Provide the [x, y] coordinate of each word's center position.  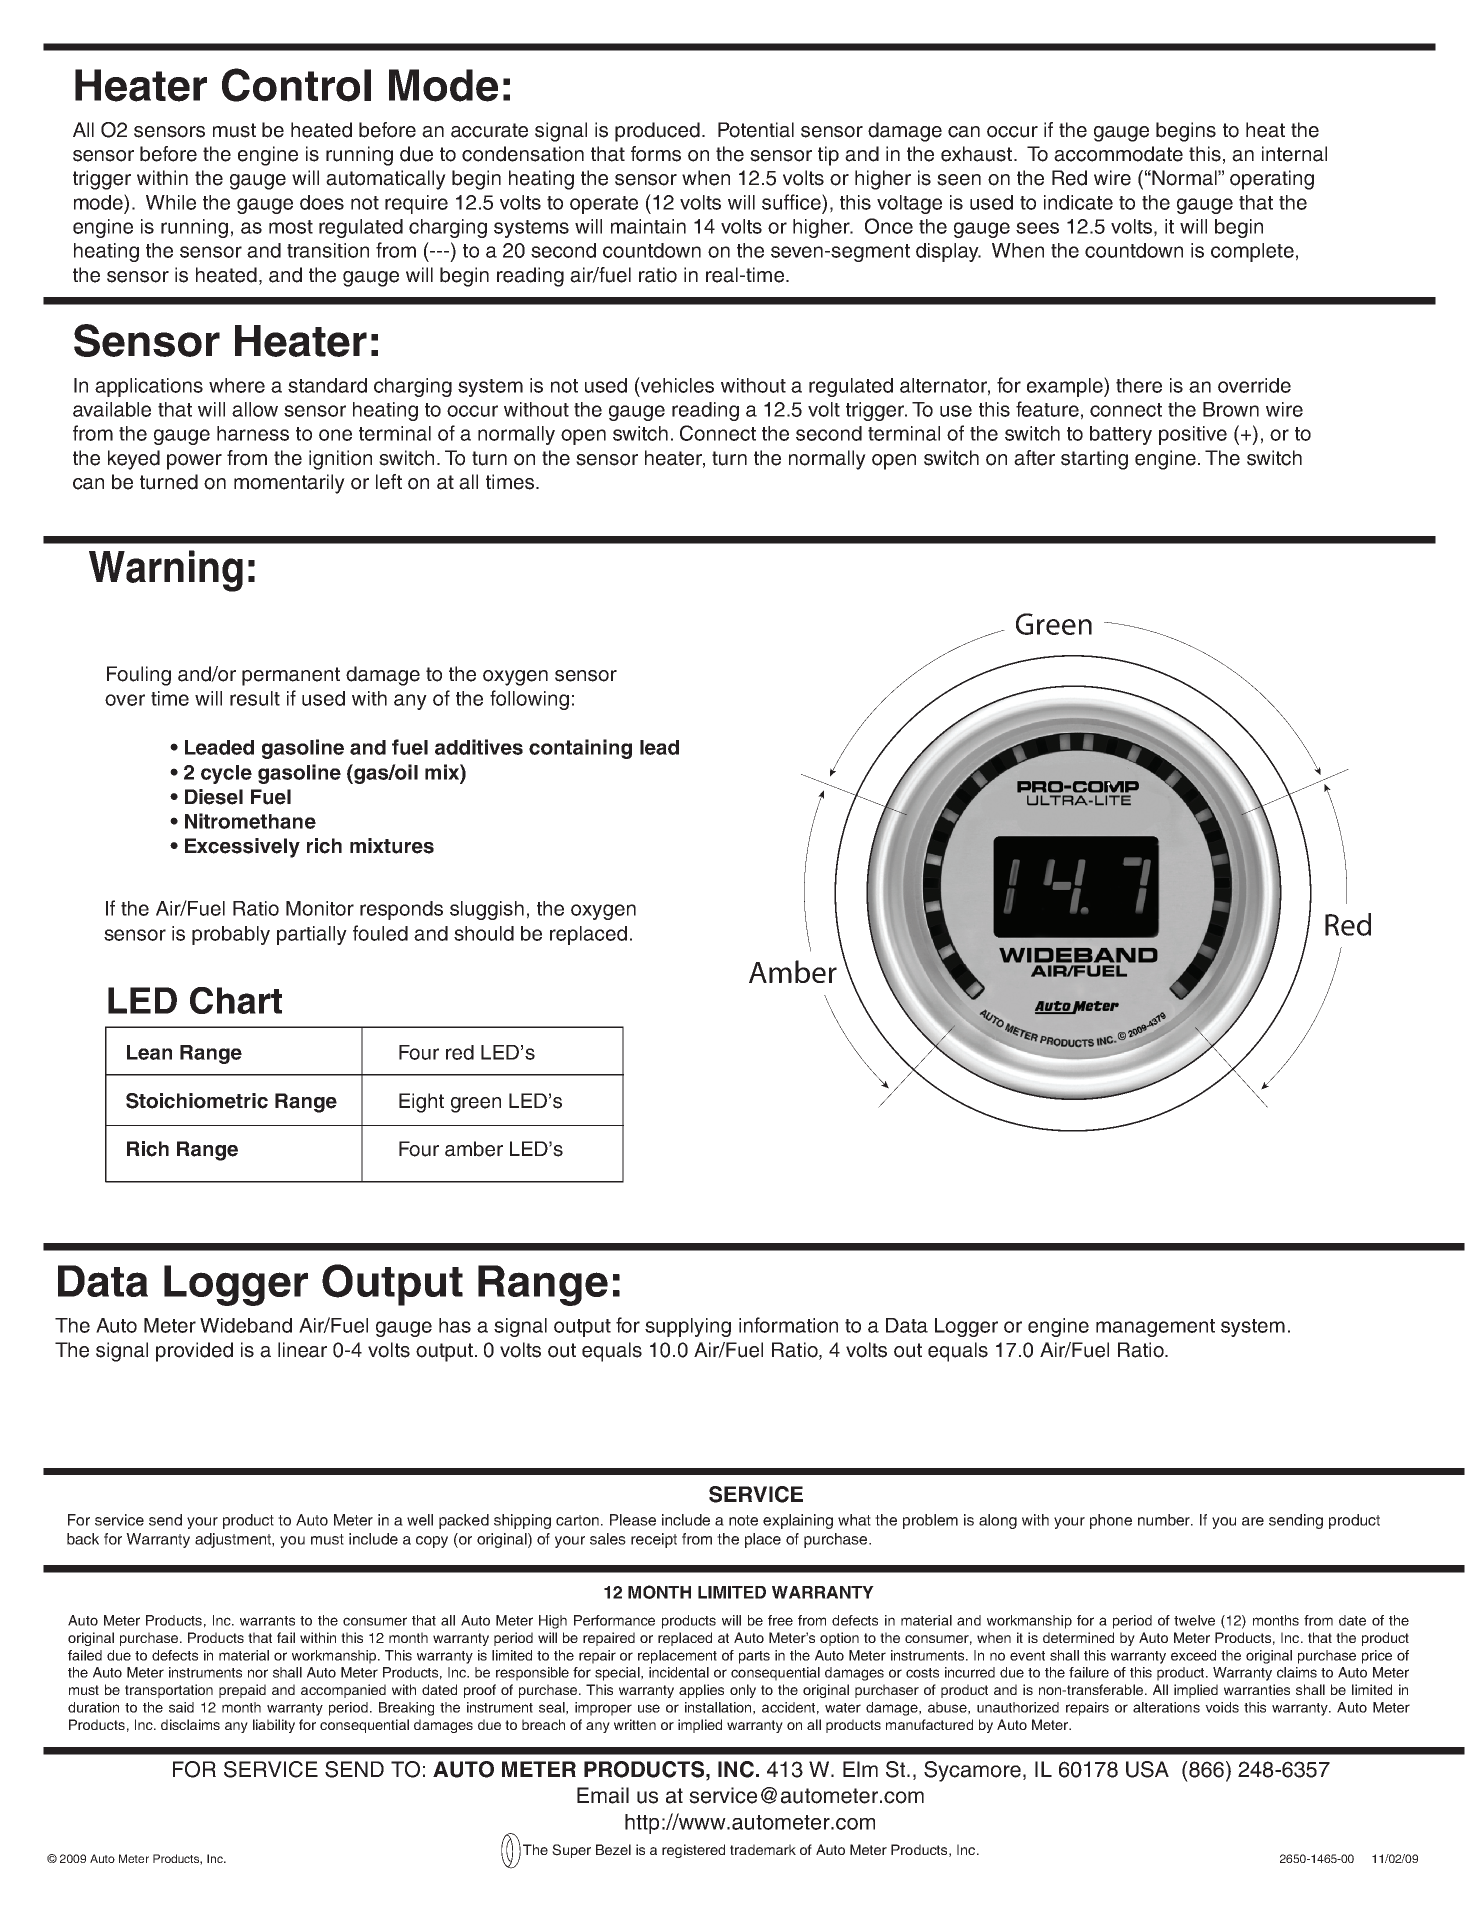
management [1155, 1328]
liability [274, 1726]
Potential [756, 130]
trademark [763, 1849]
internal [1294, 154]
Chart [236, 1000]
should [484, 933]
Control [296, 85]
